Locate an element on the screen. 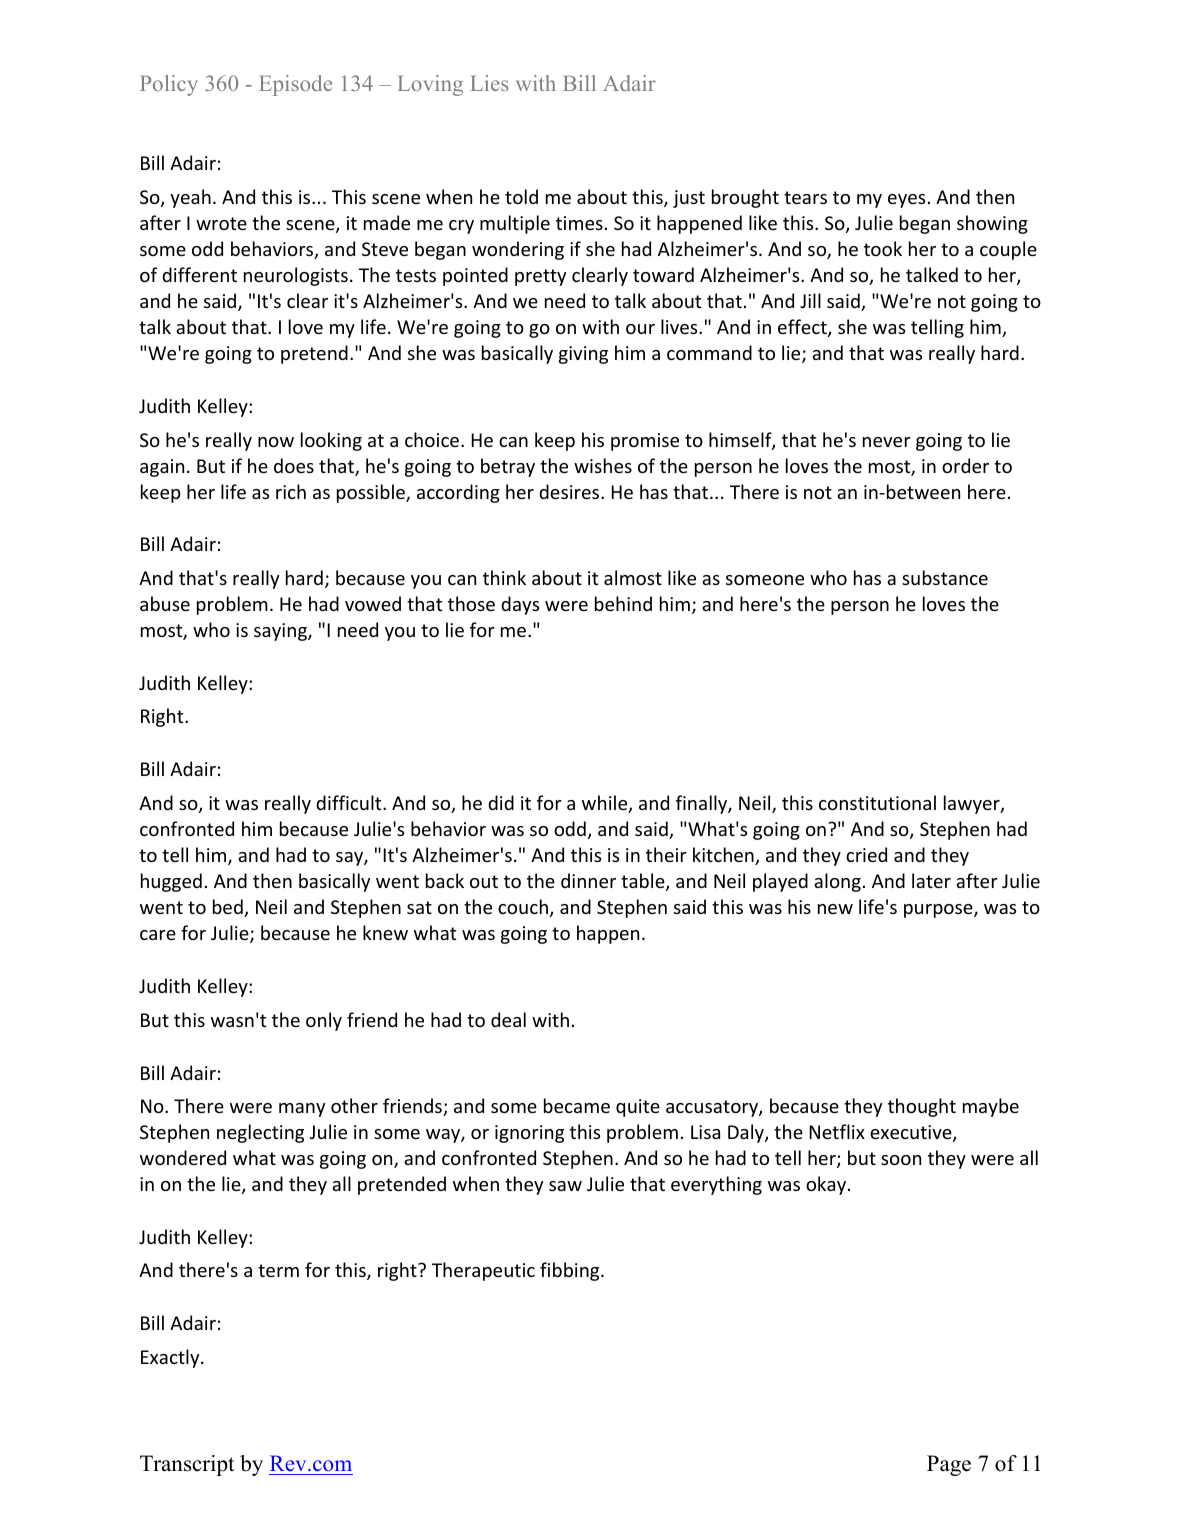 The width and height of the screenshot is (1182, 1530). behind is located at coordinates (623, 603).
